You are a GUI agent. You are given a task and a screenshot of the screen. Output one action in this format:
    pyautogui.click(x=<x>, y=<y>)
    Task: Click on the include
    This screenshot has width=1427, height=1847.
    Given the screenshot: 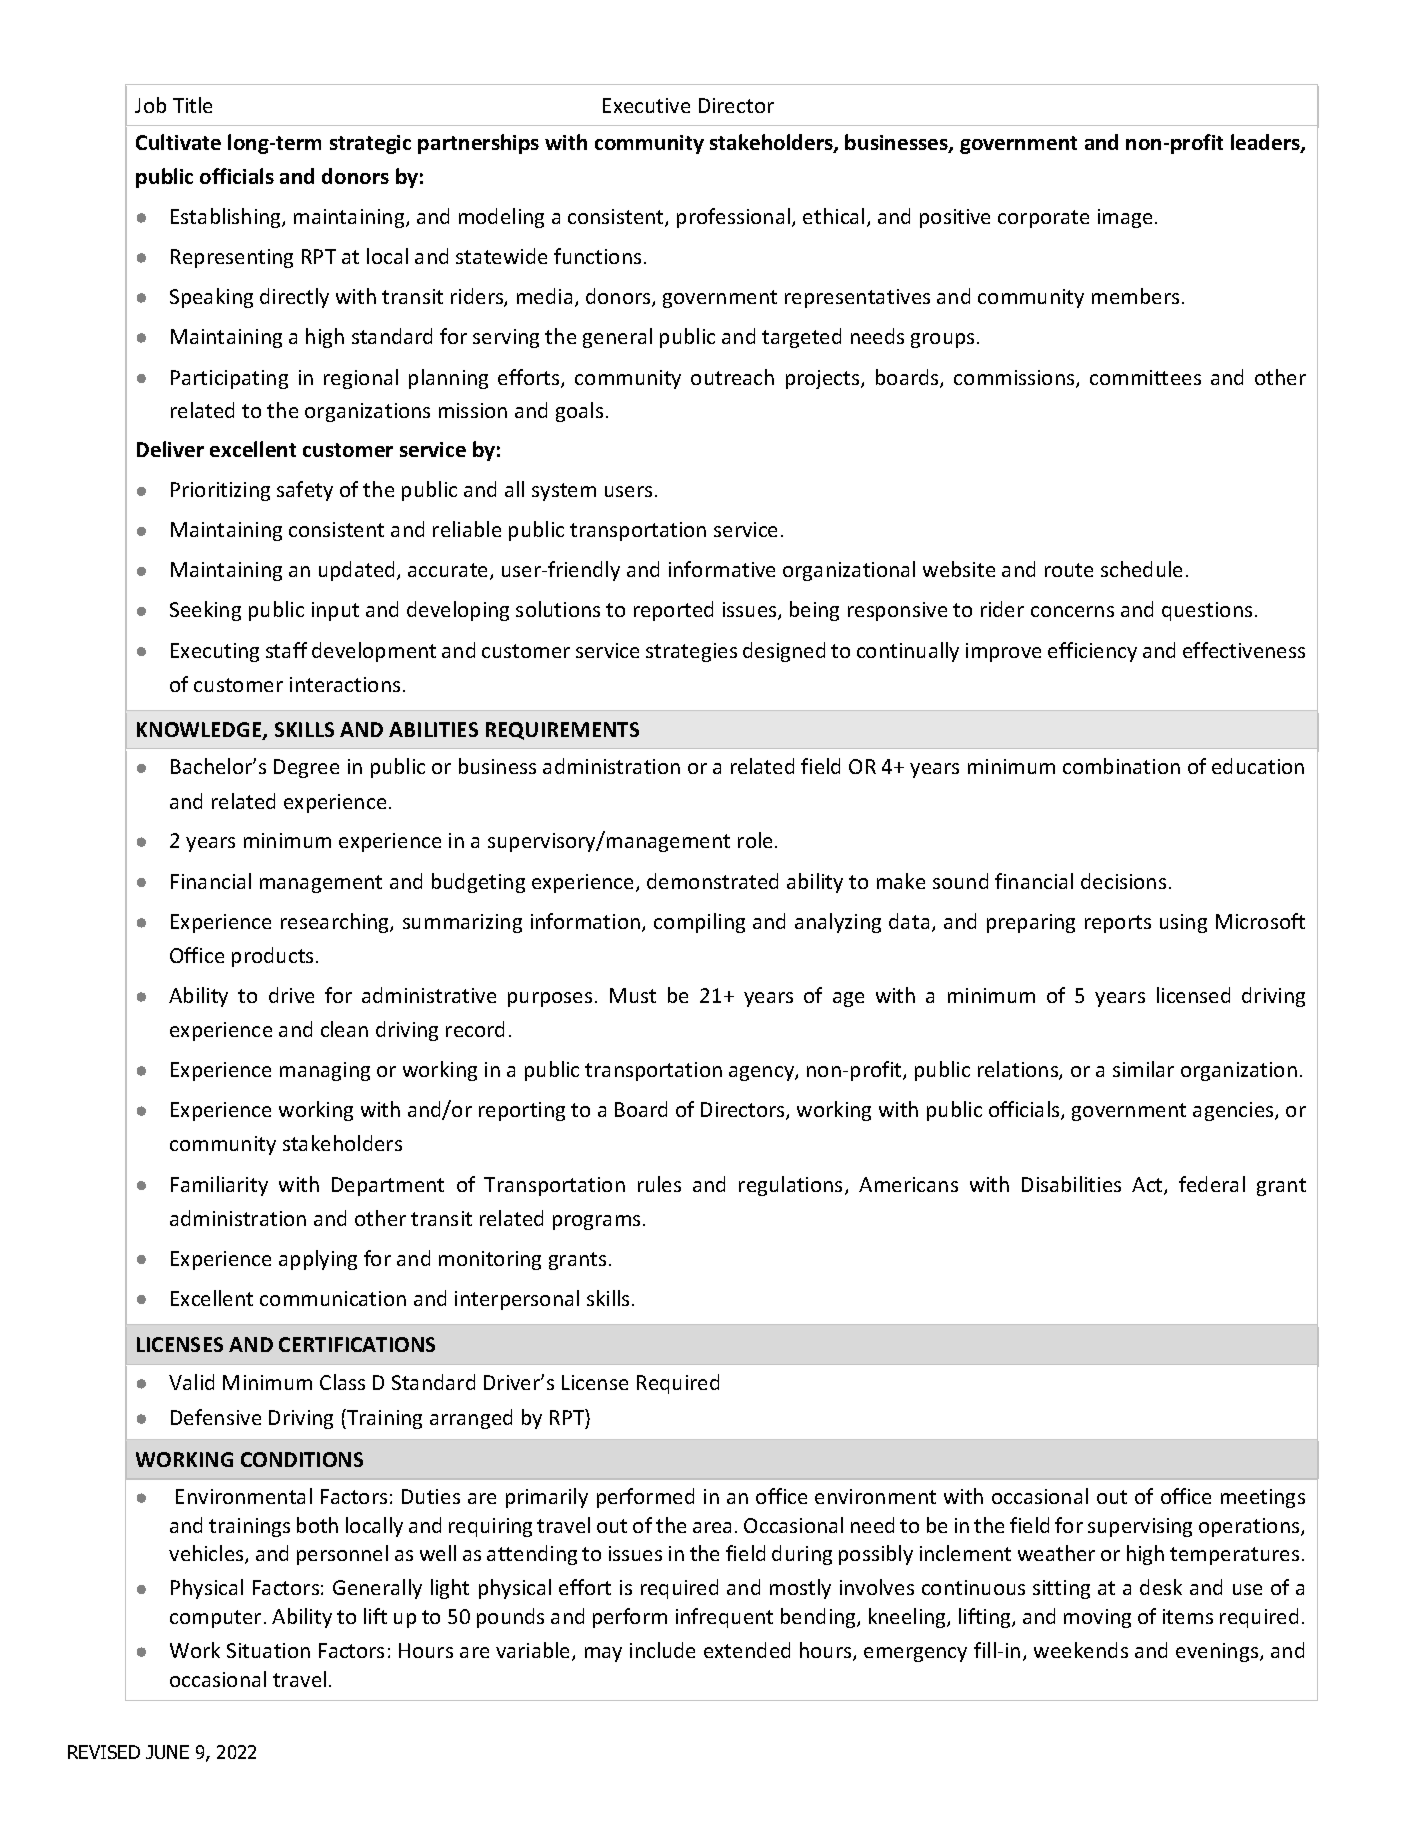 What is the action you would take?
    pyautogui.click(x=662, y=1650)
